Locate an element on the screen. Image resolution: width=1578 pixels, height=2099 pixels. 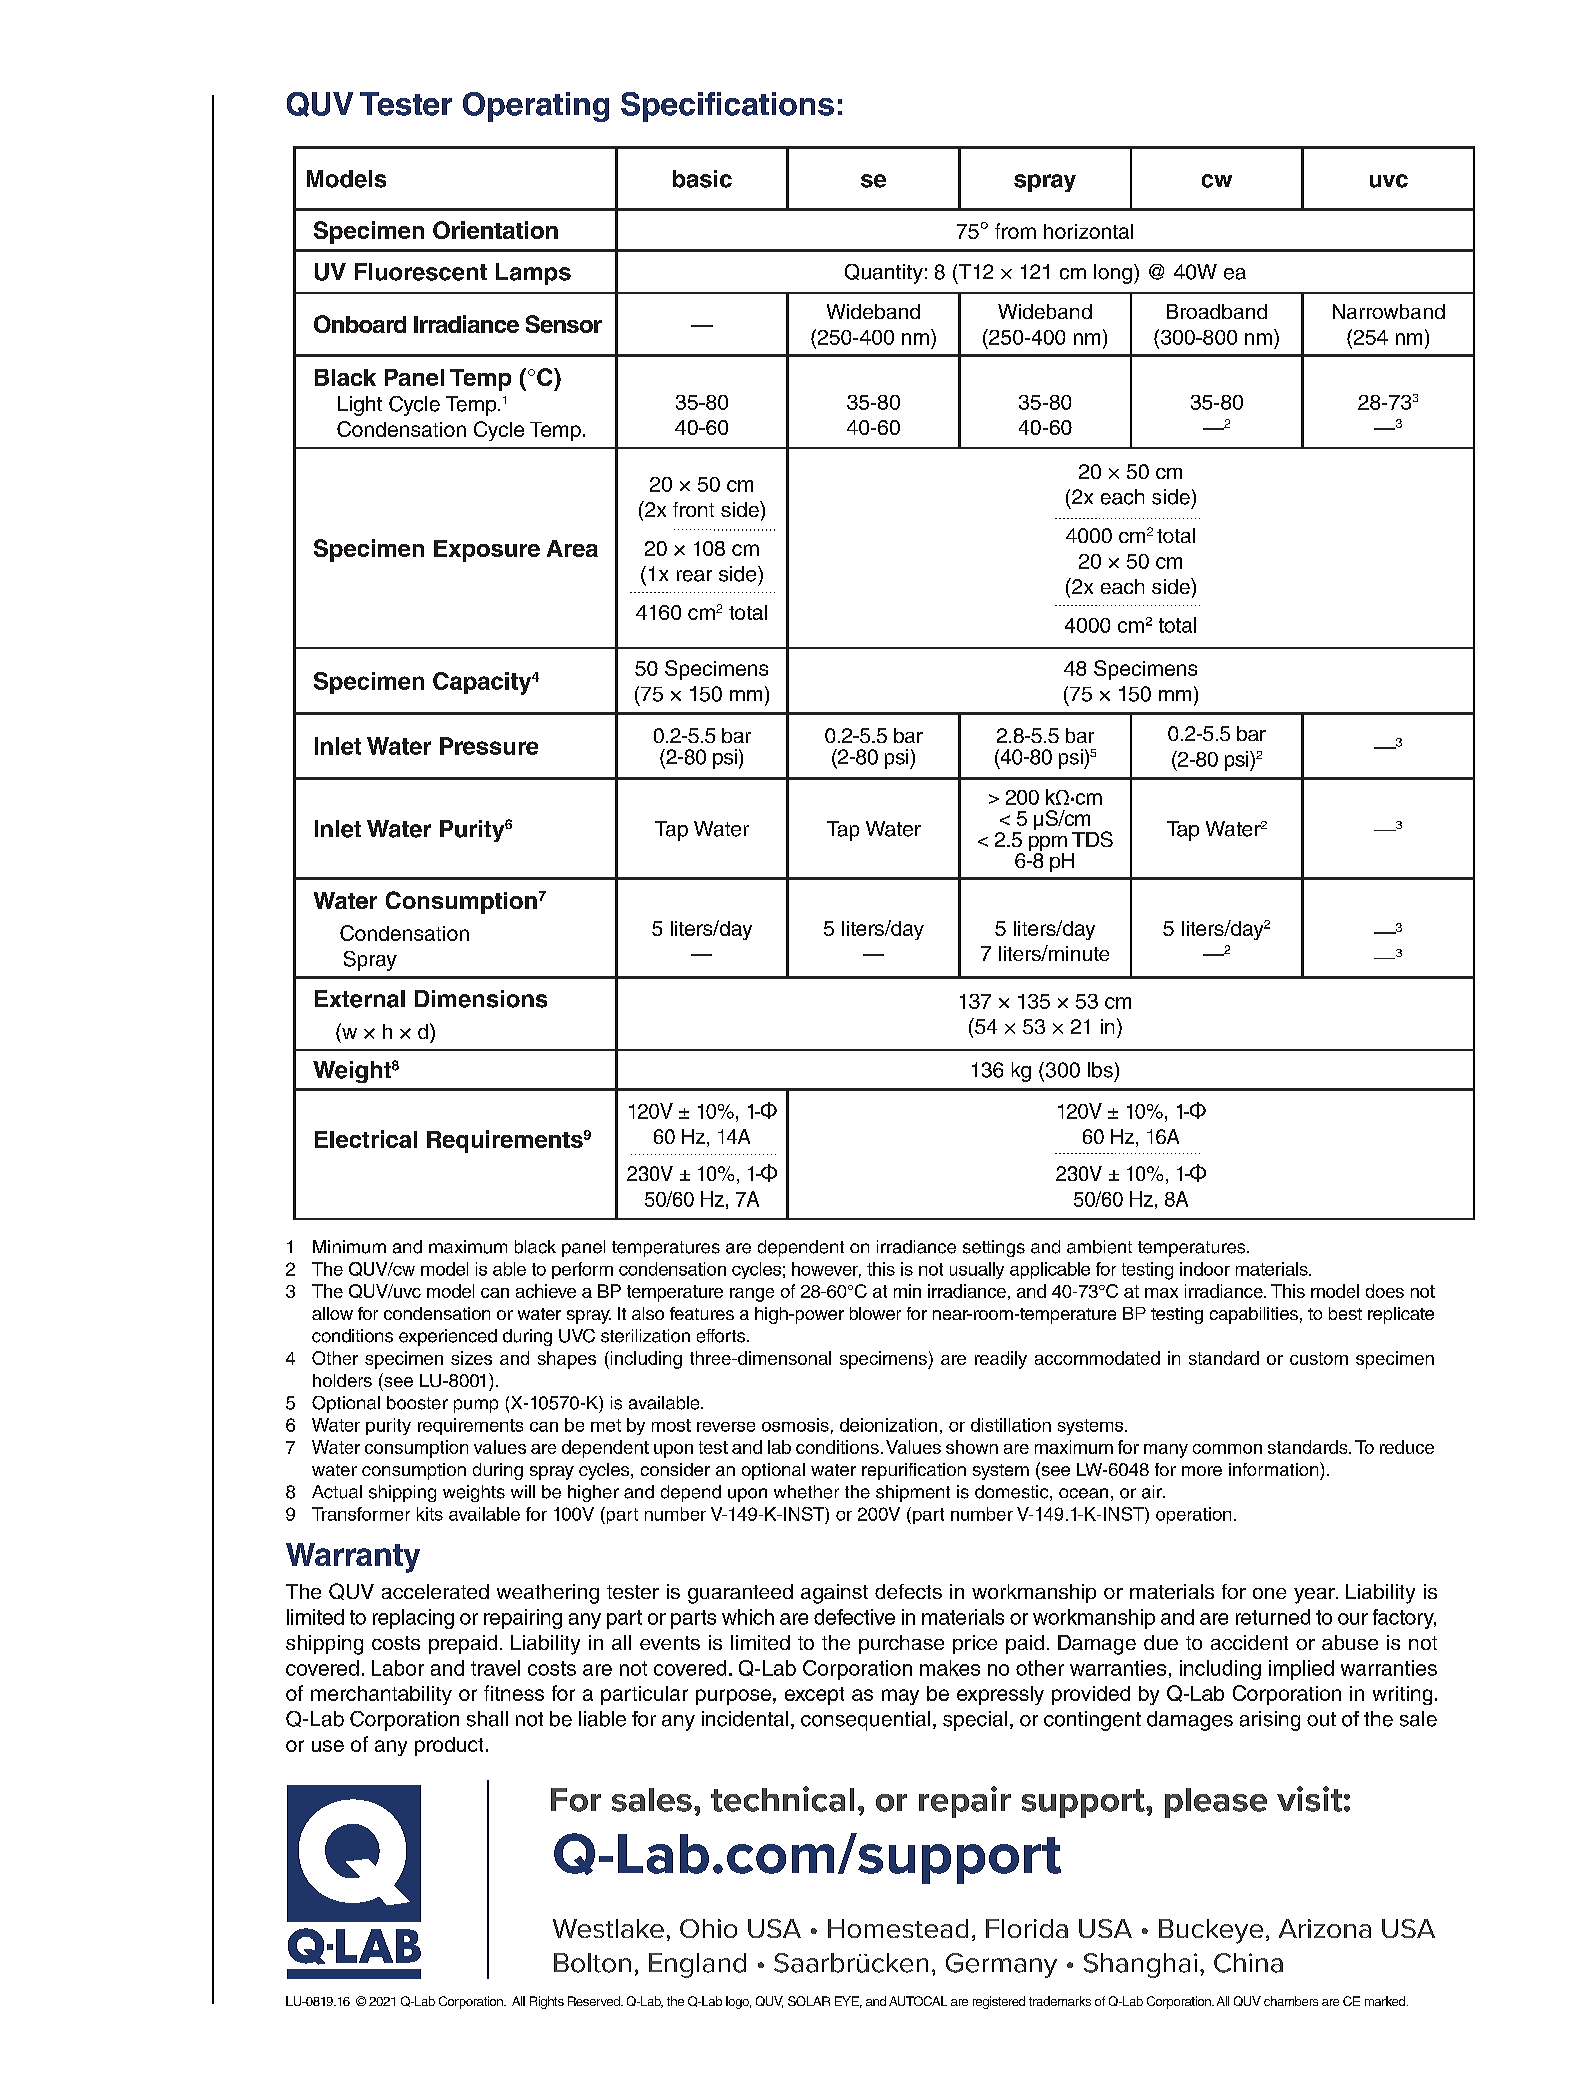
Rights is located at coordinates (547, 2002).
